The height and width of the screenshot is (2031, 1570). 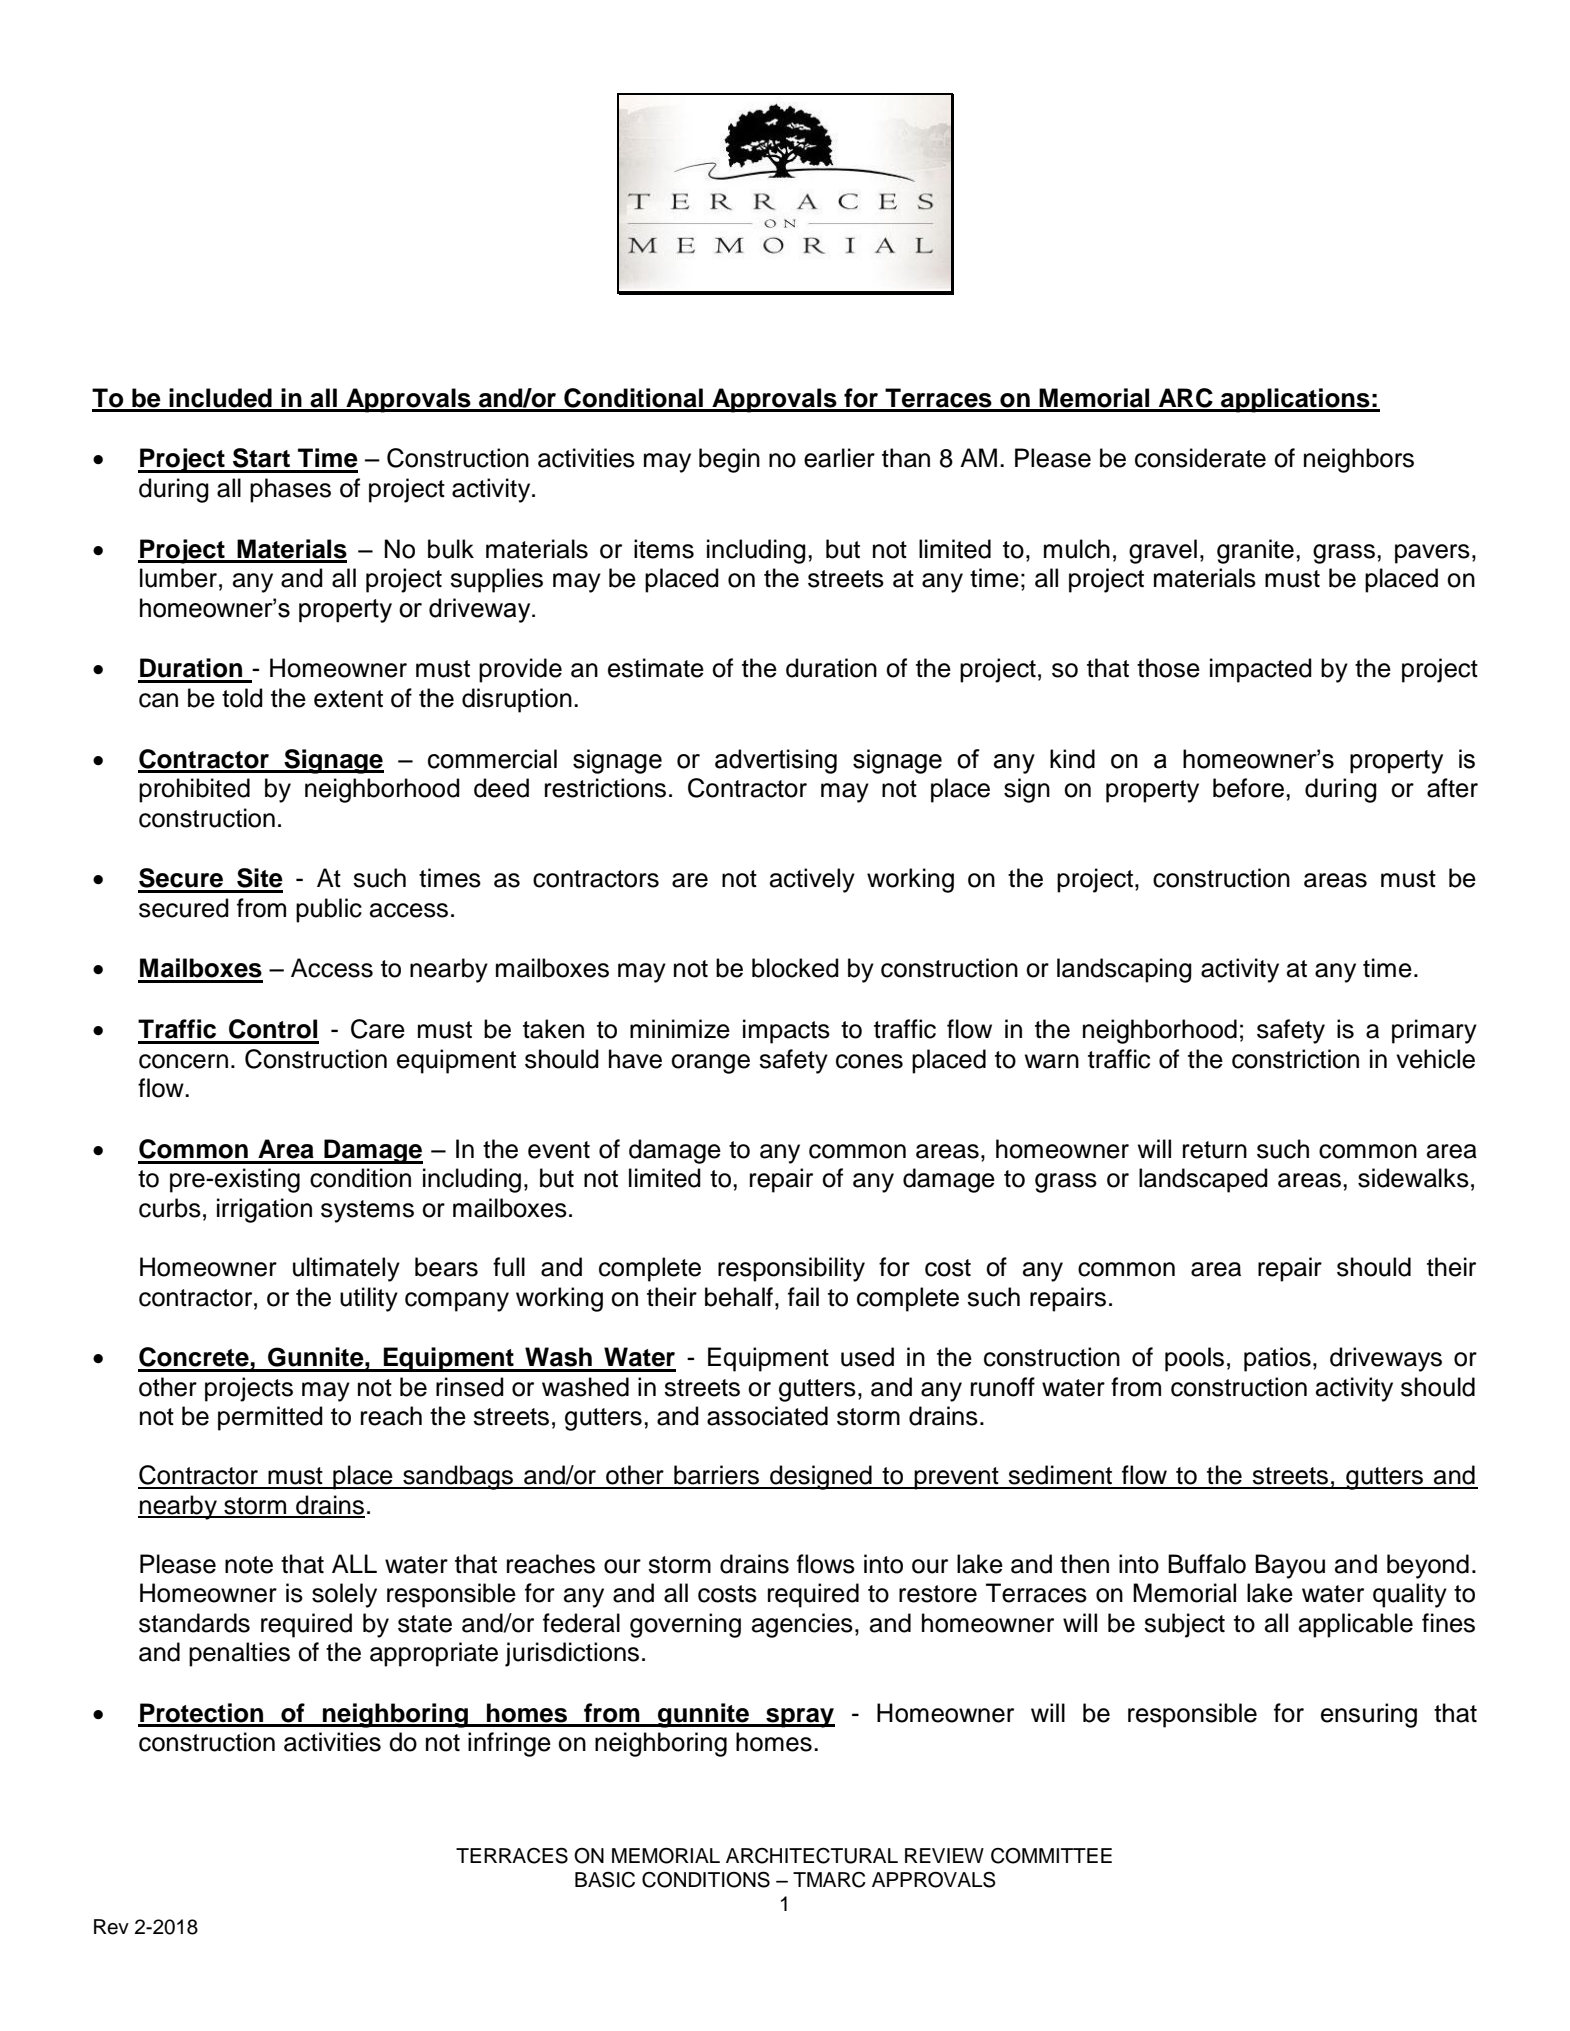 What do you see at coordinates (270, 1418) in the screenshot?
I see `permitted` at bounding box center [270, 1418].
